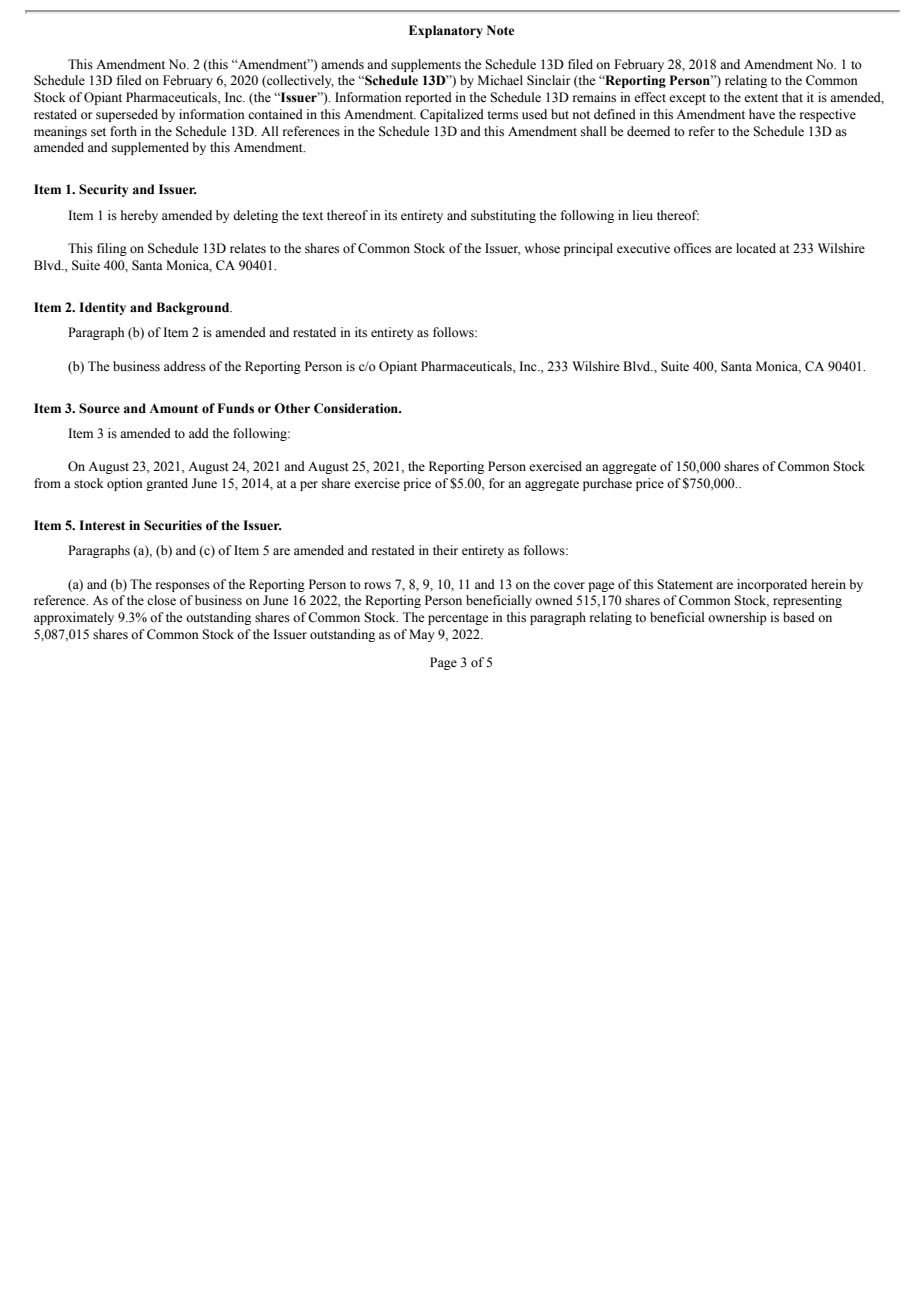 Image resolution: width=924 pixels, height=1308 pixels. What do you see at coordinates (161, 600) in the document?
I see `close` at bounding box center [161, 600].
